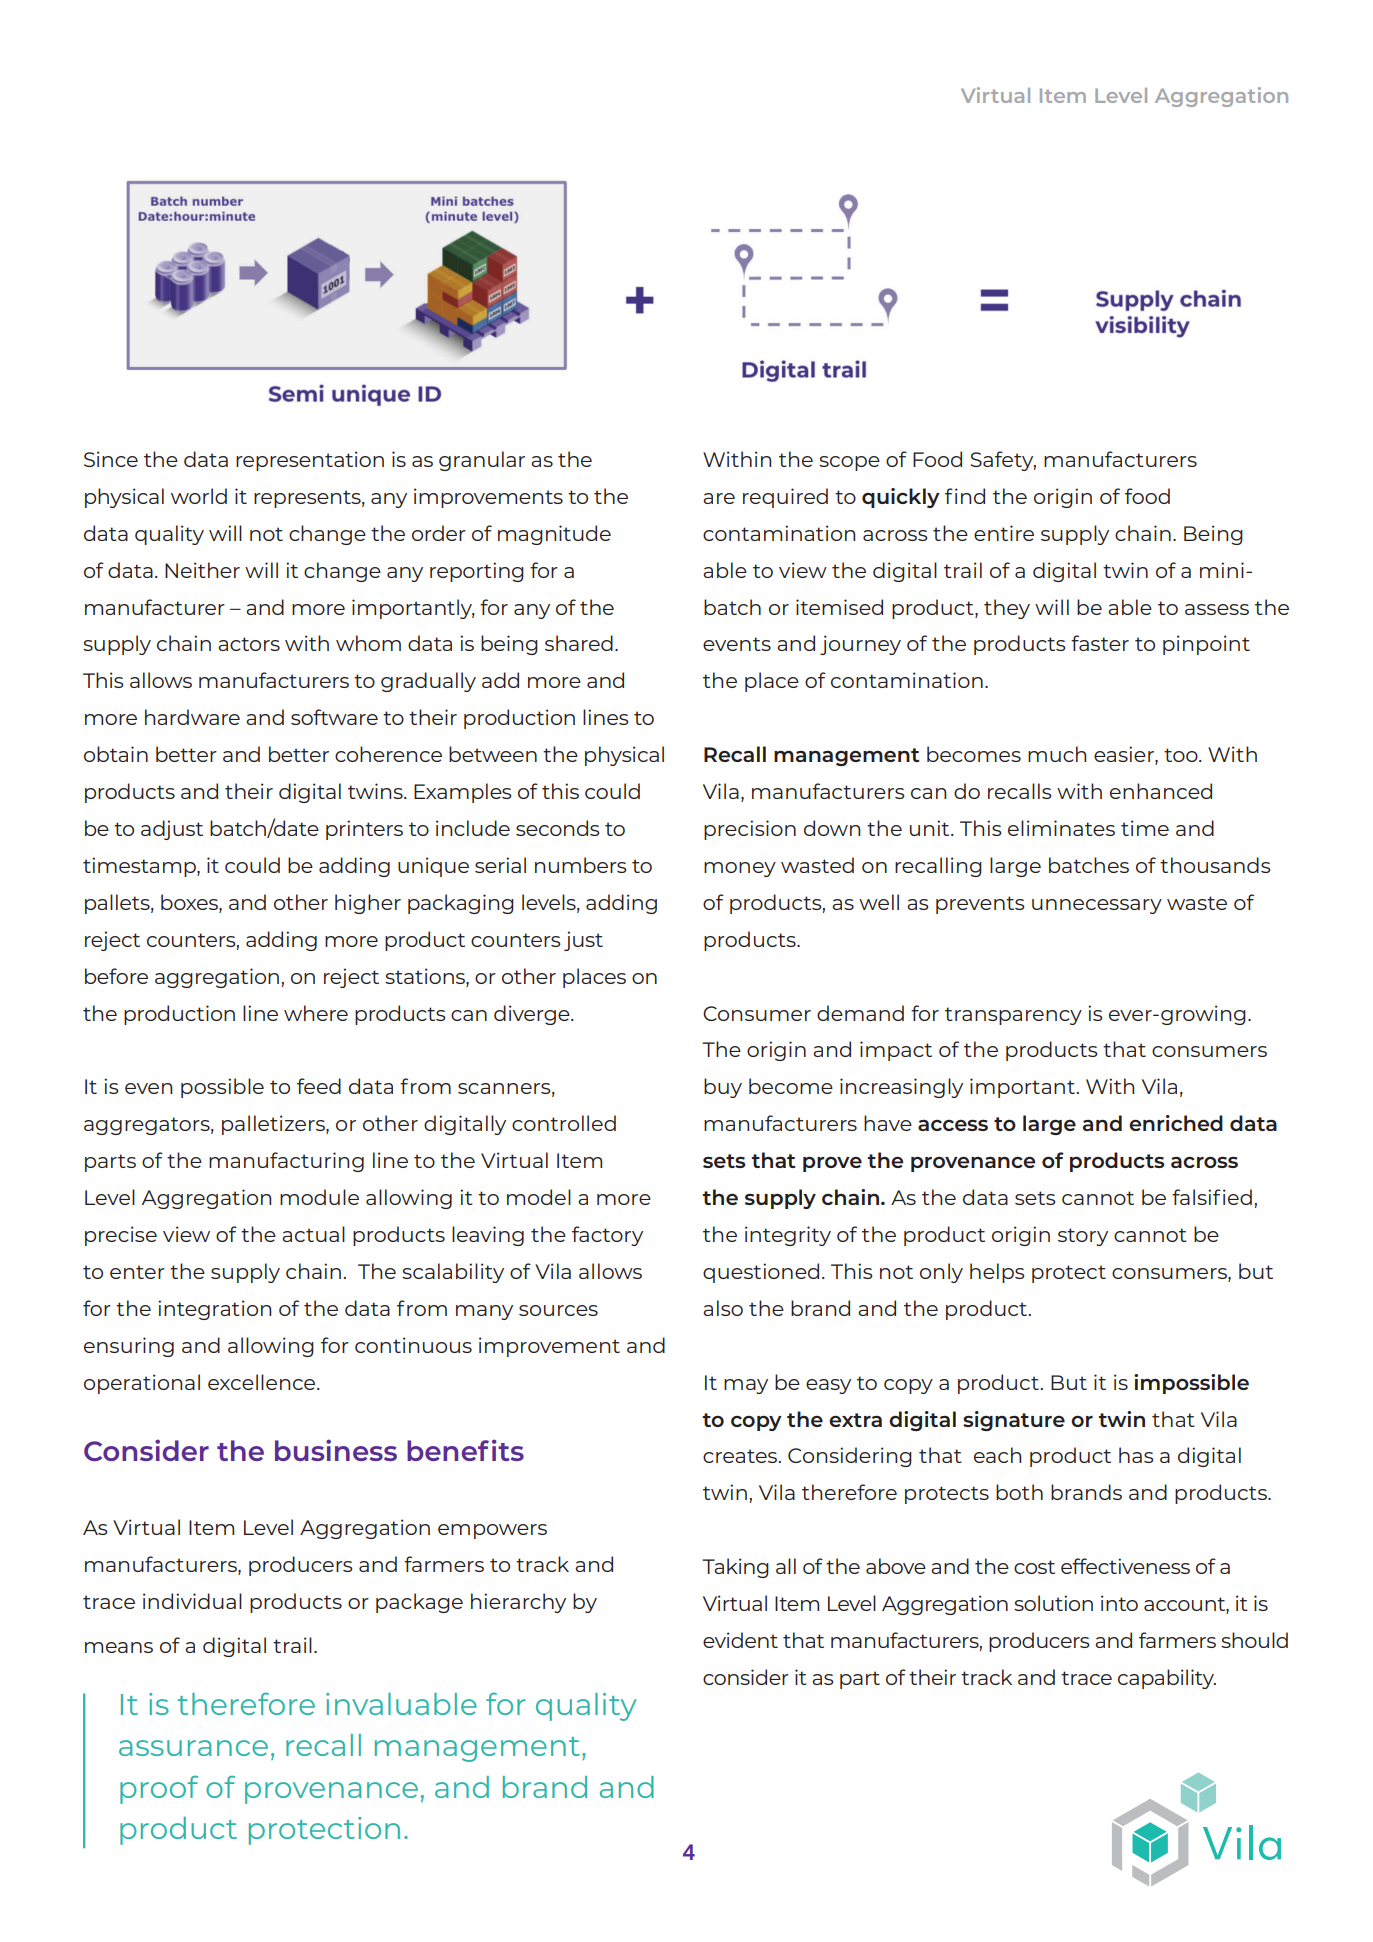  I want to click on enriched, so click(1176, 1123).
